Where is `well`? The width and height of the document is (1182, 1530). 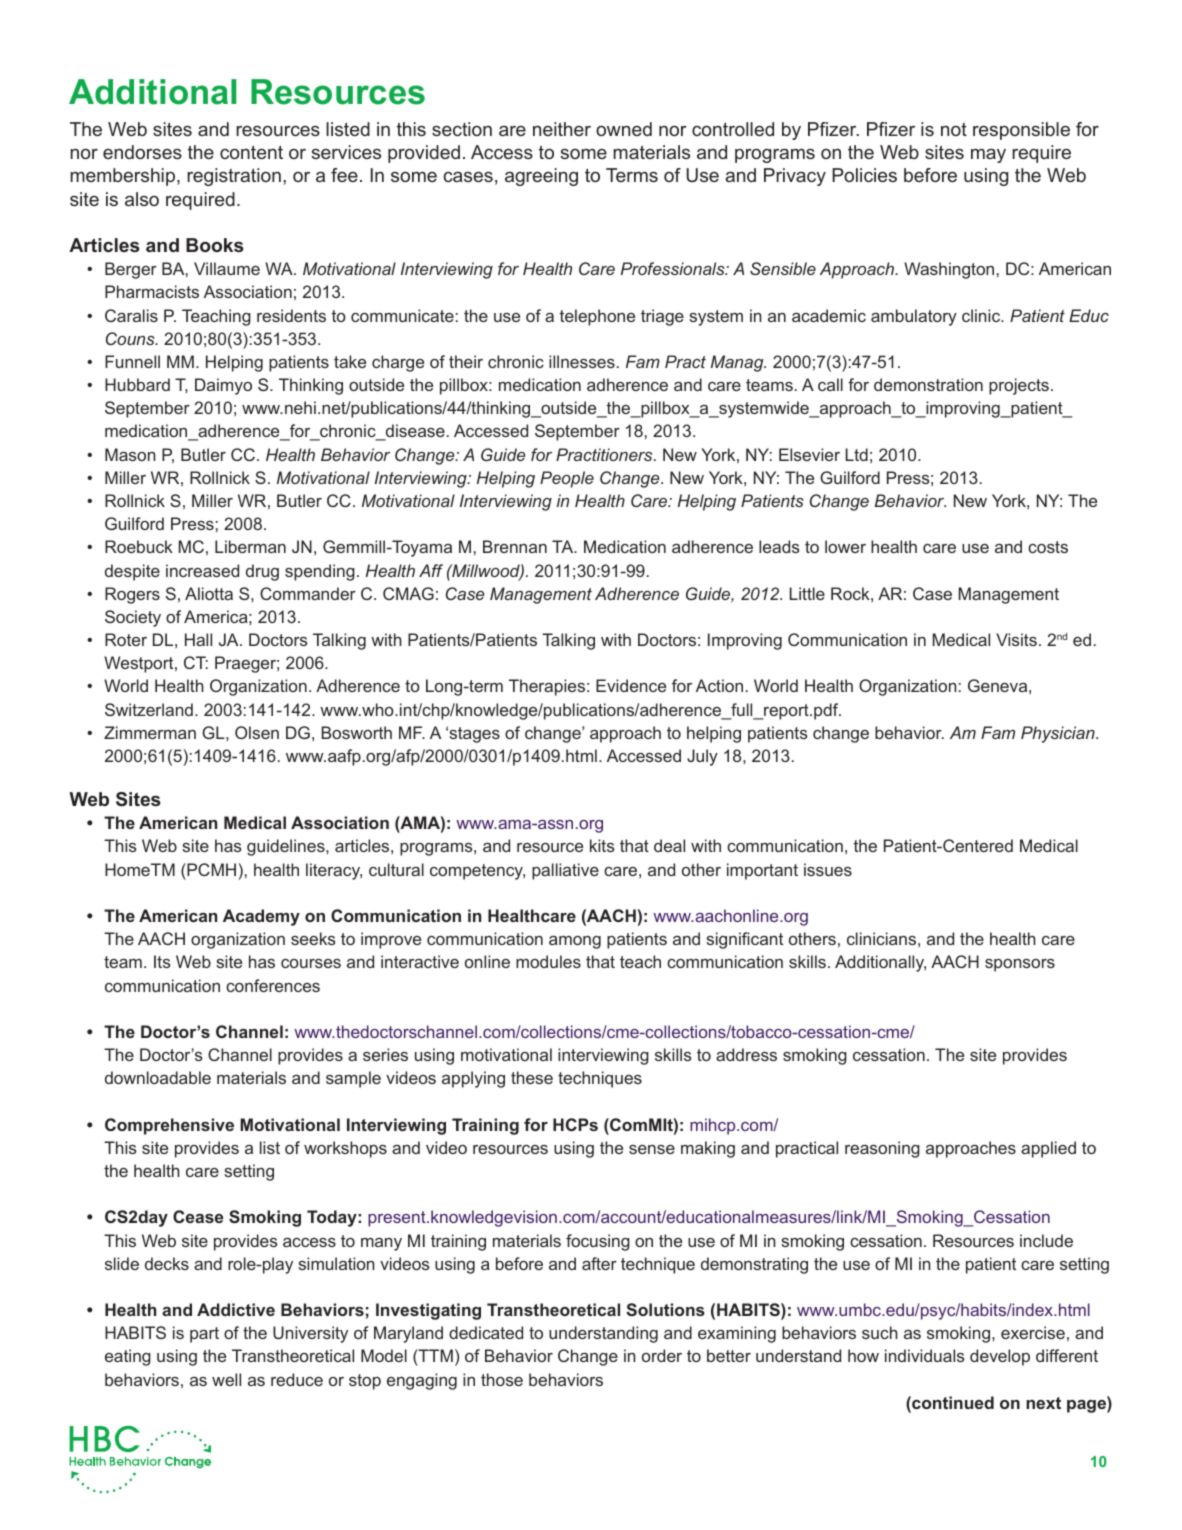
well is located at coordinates (226, 1379).
